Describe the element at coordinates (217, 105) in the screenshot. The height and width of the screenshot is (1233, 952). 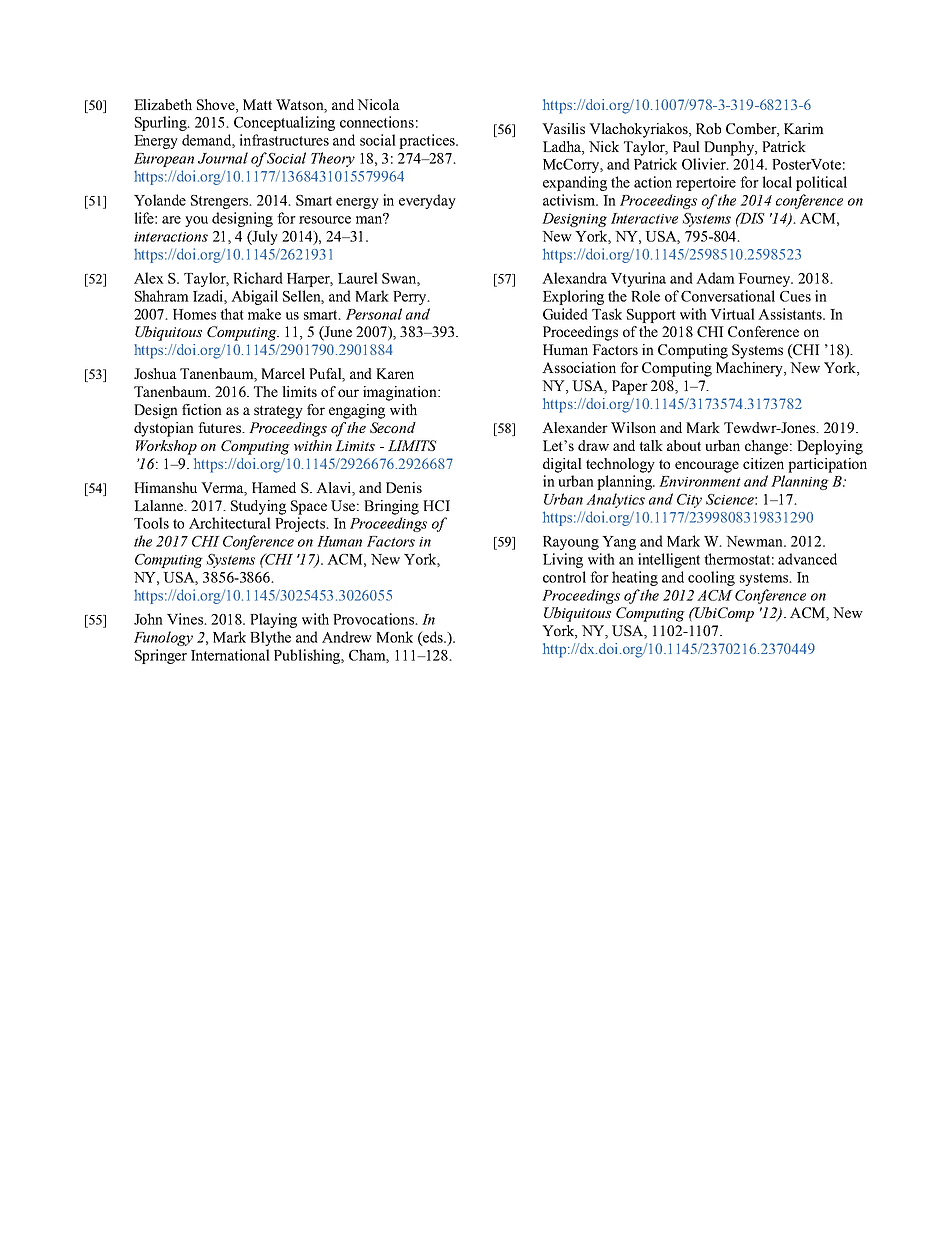
I see `Shove` at that location.
